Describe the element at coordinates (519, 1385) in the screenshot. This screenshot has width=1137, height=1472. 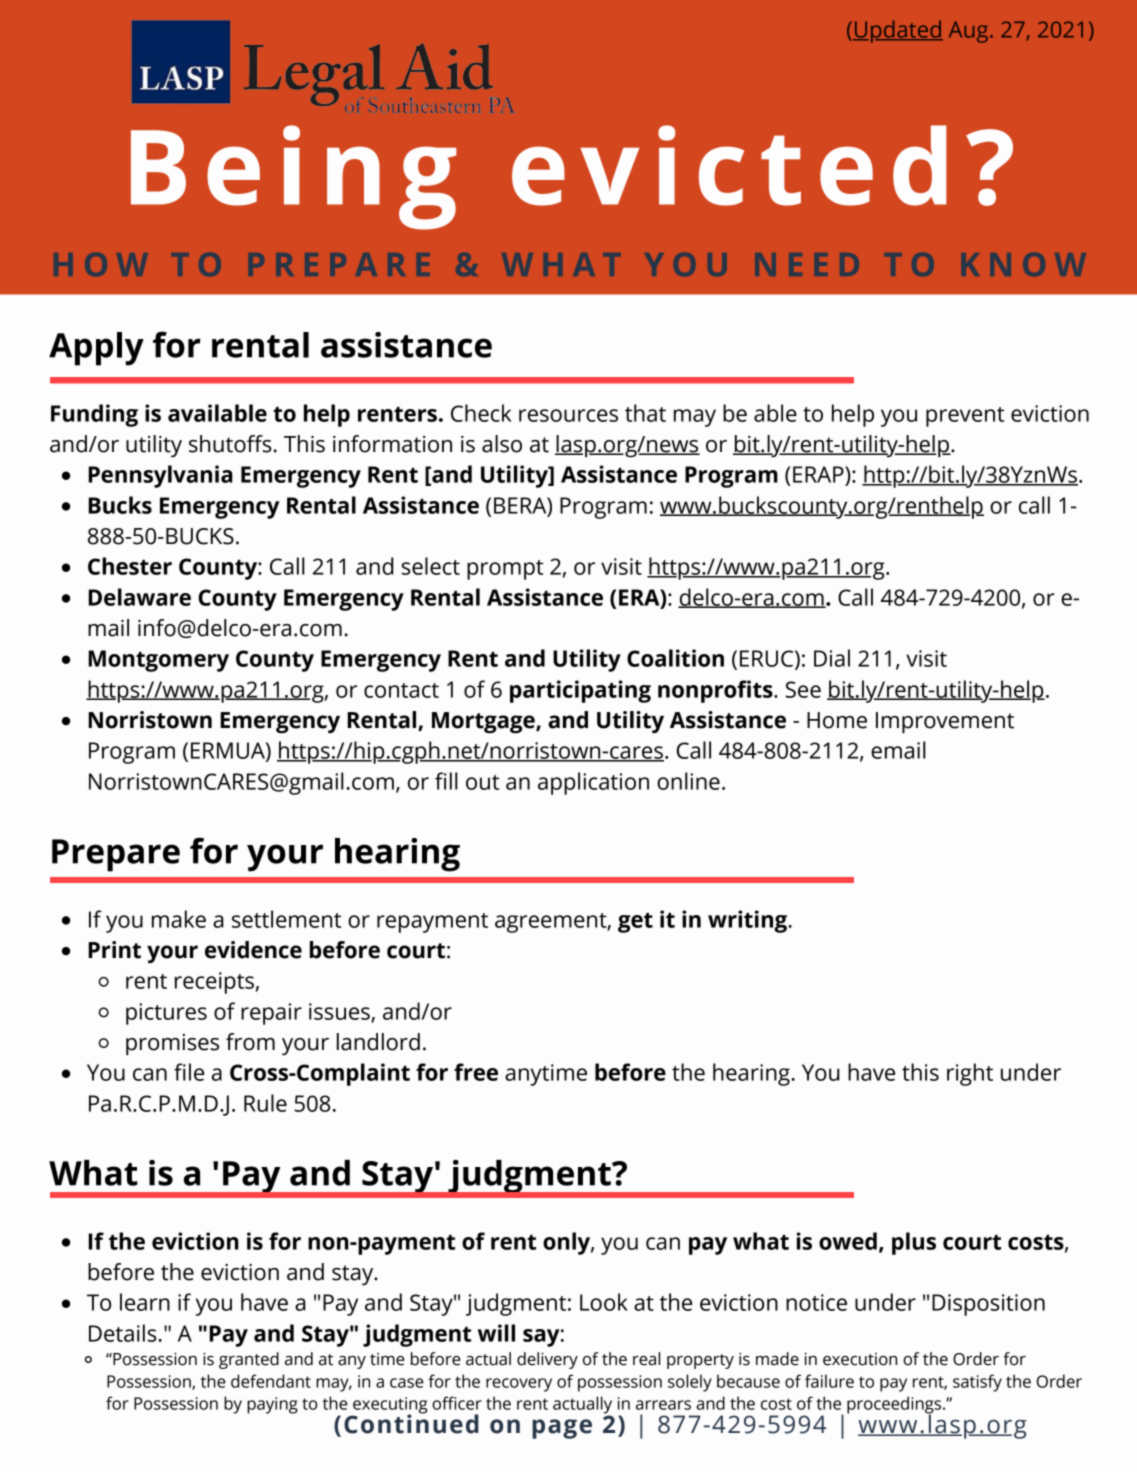
I see `recovery` at that location.
